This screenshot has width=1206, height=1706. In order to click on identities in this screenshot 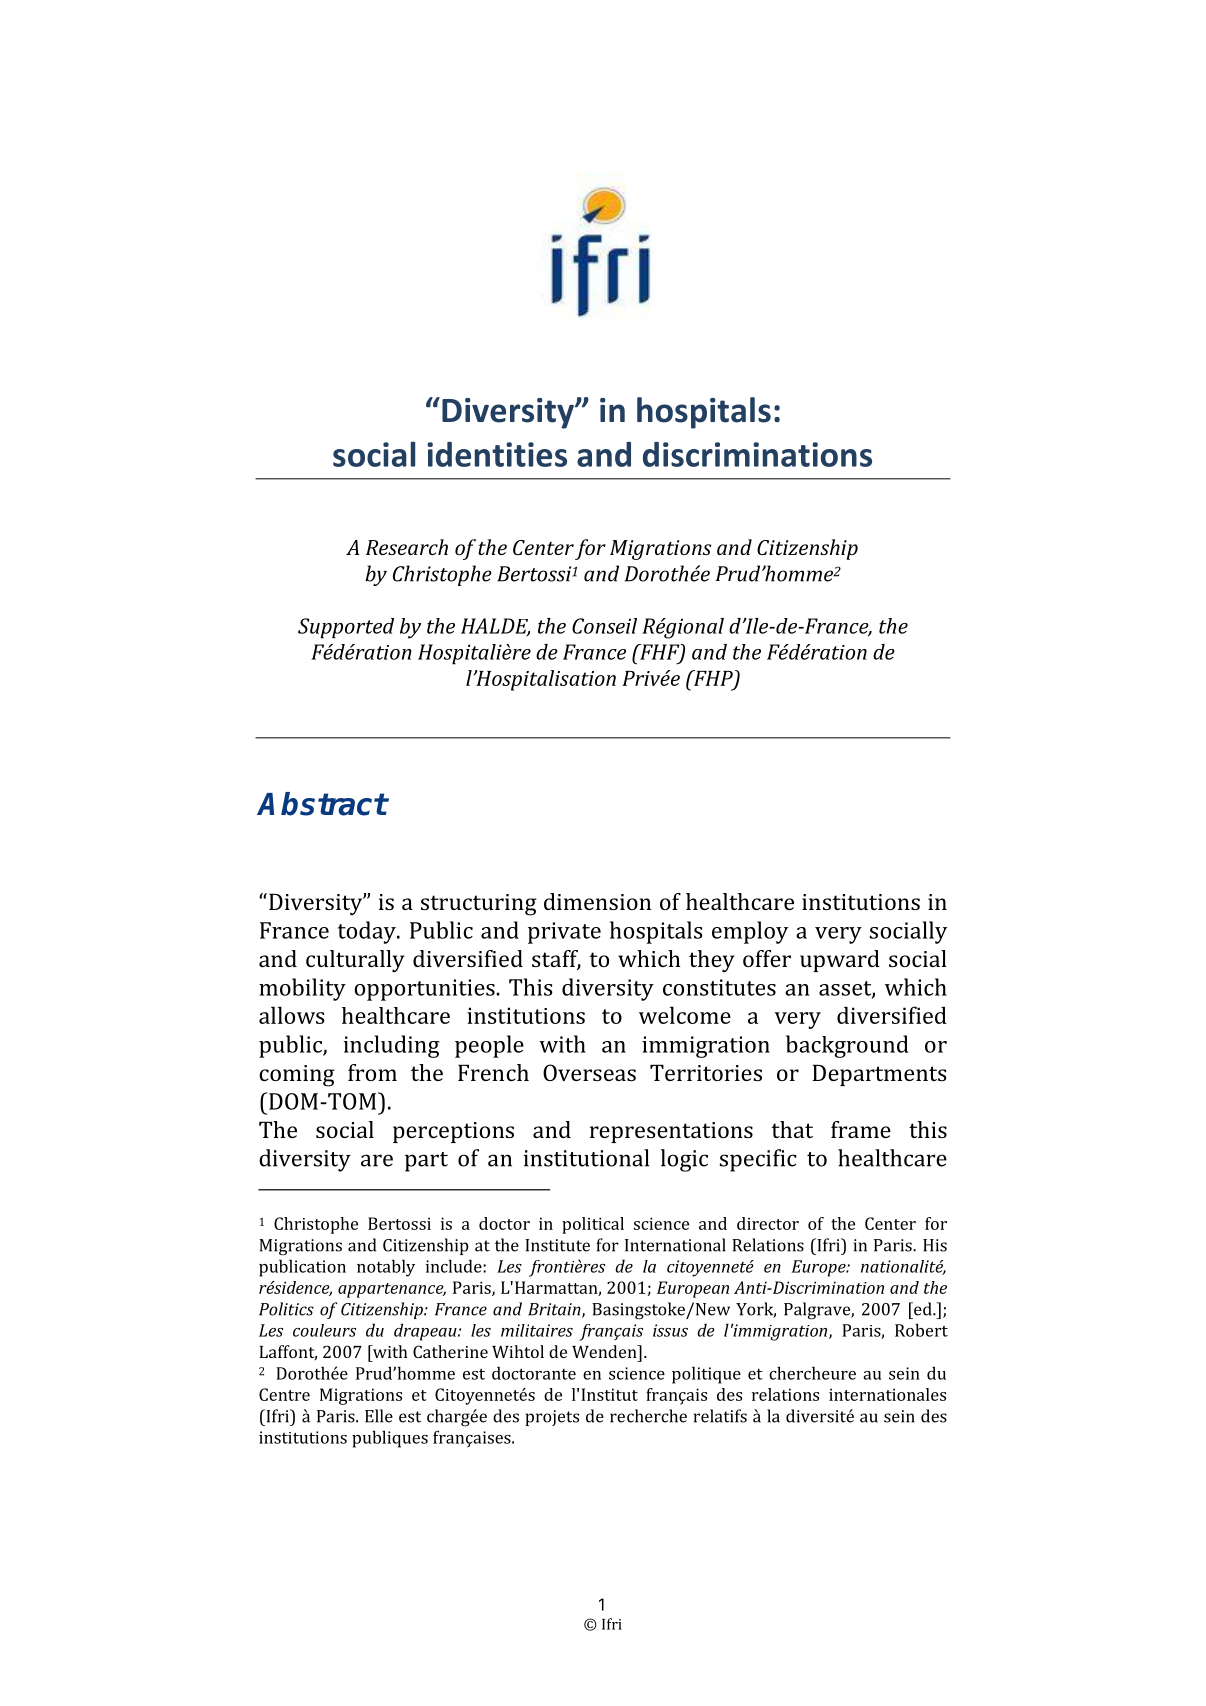, I will do `click(497, 454)`.
